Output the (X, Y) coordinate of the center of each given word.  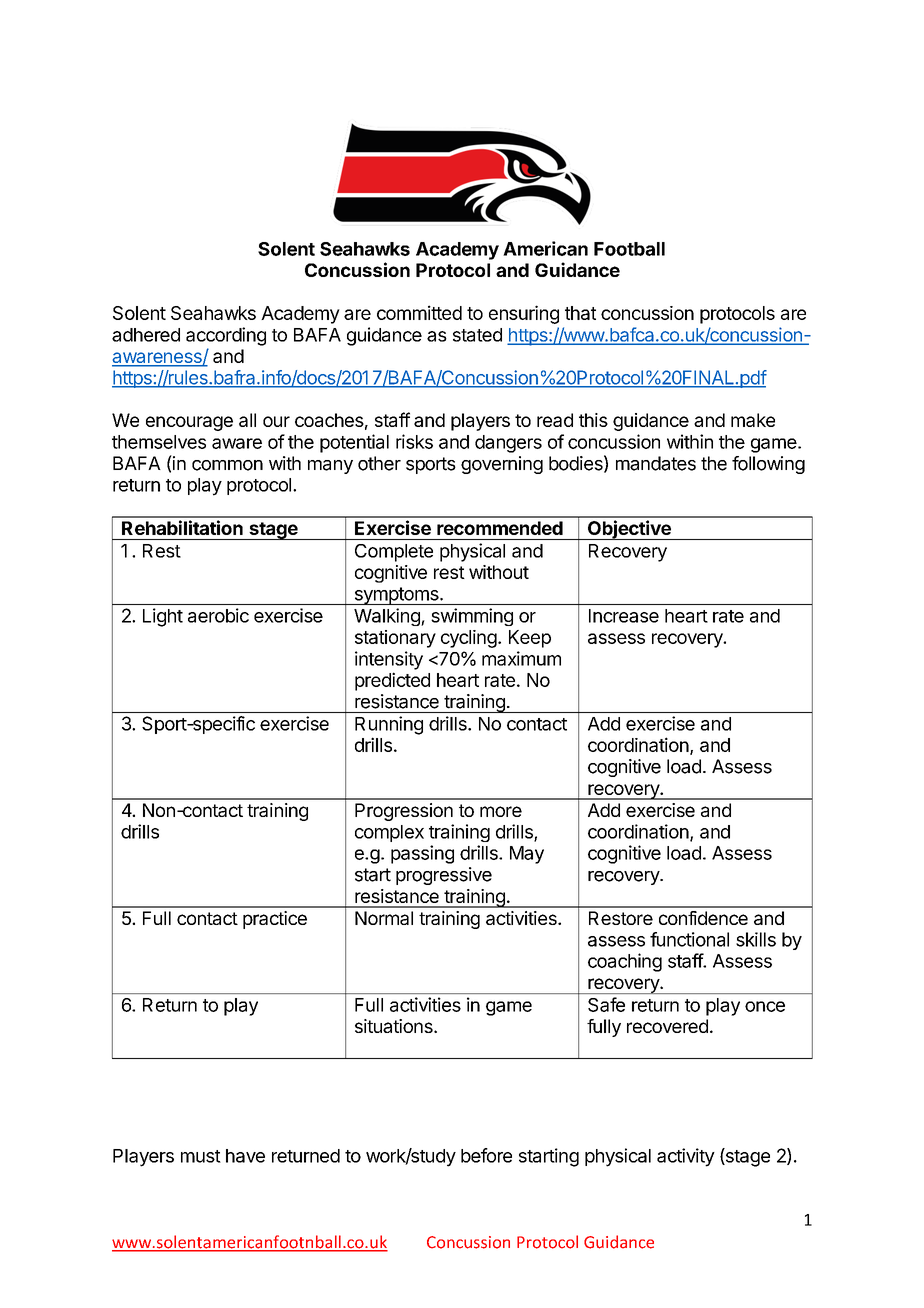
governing (502, 465)
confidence (703, 918)
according (226, 336)
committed (419, 312)
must (201, 1156)
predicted (392, 681)
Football (629, 249)
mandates (656, 463)
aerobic (218, 615)
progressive (444, 876)
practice (275, 920)
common (227, 465)
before (486, 1155)
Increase (624, 616)
